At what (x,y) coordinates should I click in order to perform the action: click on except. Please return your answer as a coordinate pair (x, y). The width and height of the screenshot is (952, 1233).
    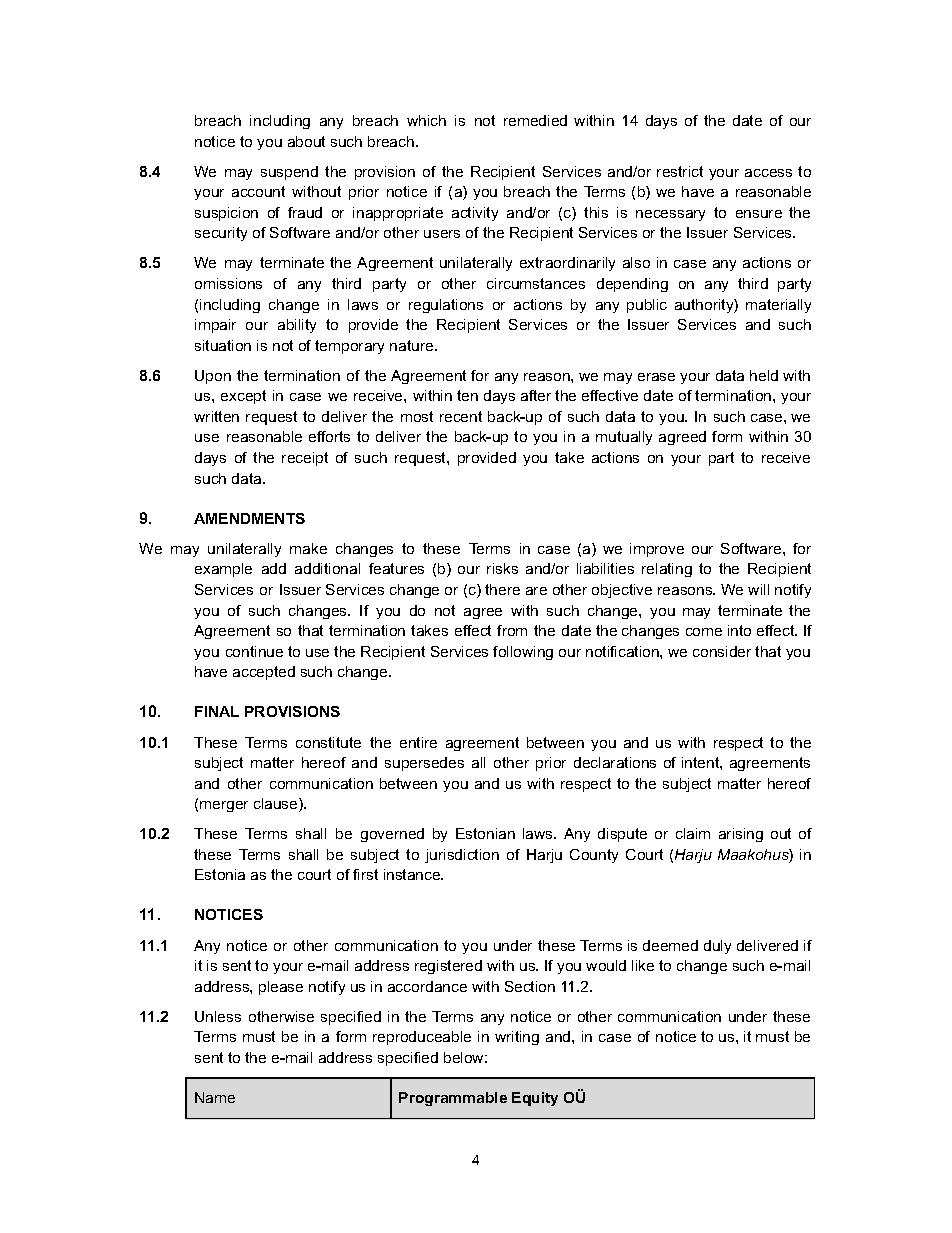
    Looking at the image, I should click on (243, 397).
